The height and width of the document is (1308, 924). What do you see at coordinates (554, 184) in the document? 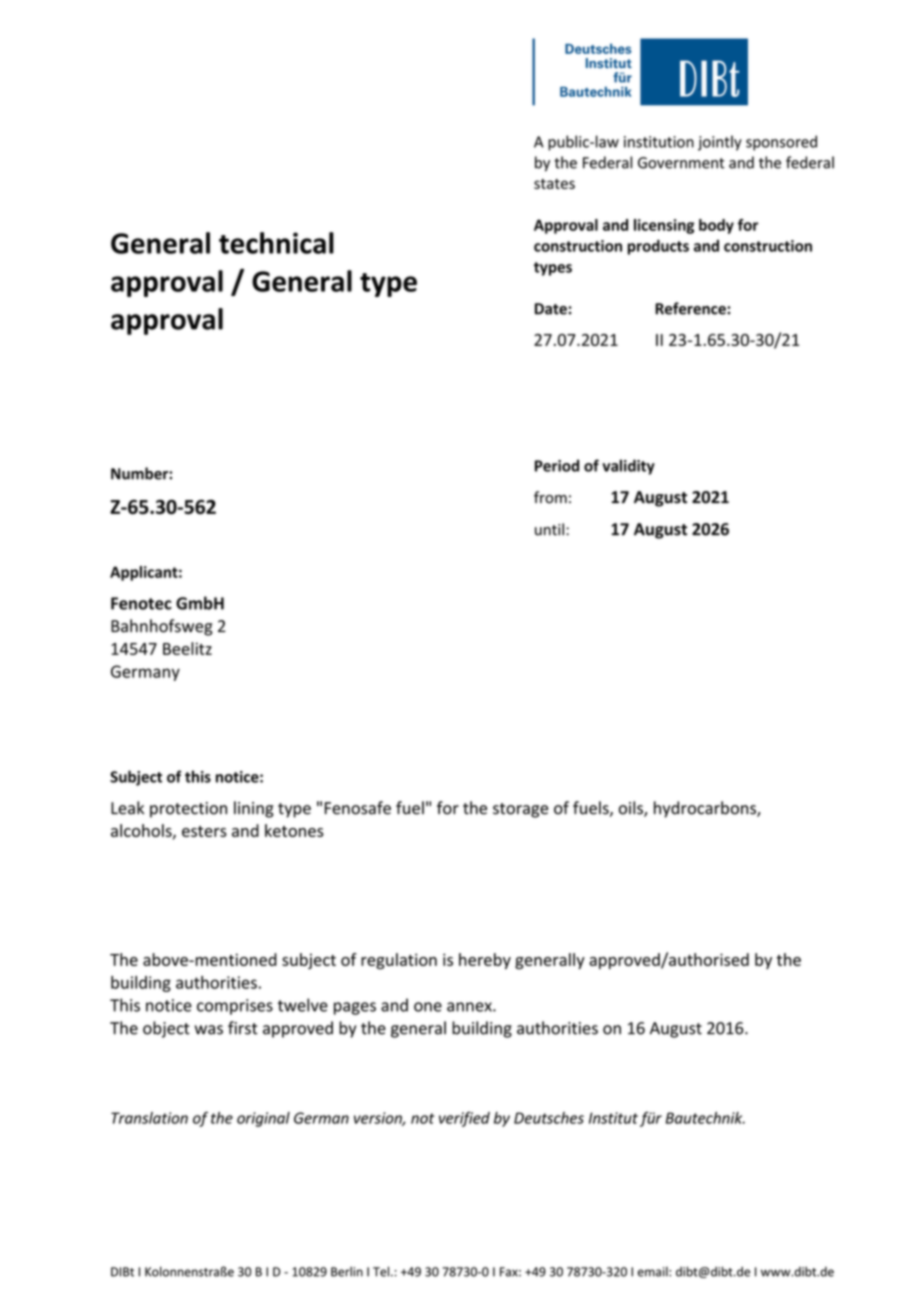
I see `states` at bounding box center [554, 184].
